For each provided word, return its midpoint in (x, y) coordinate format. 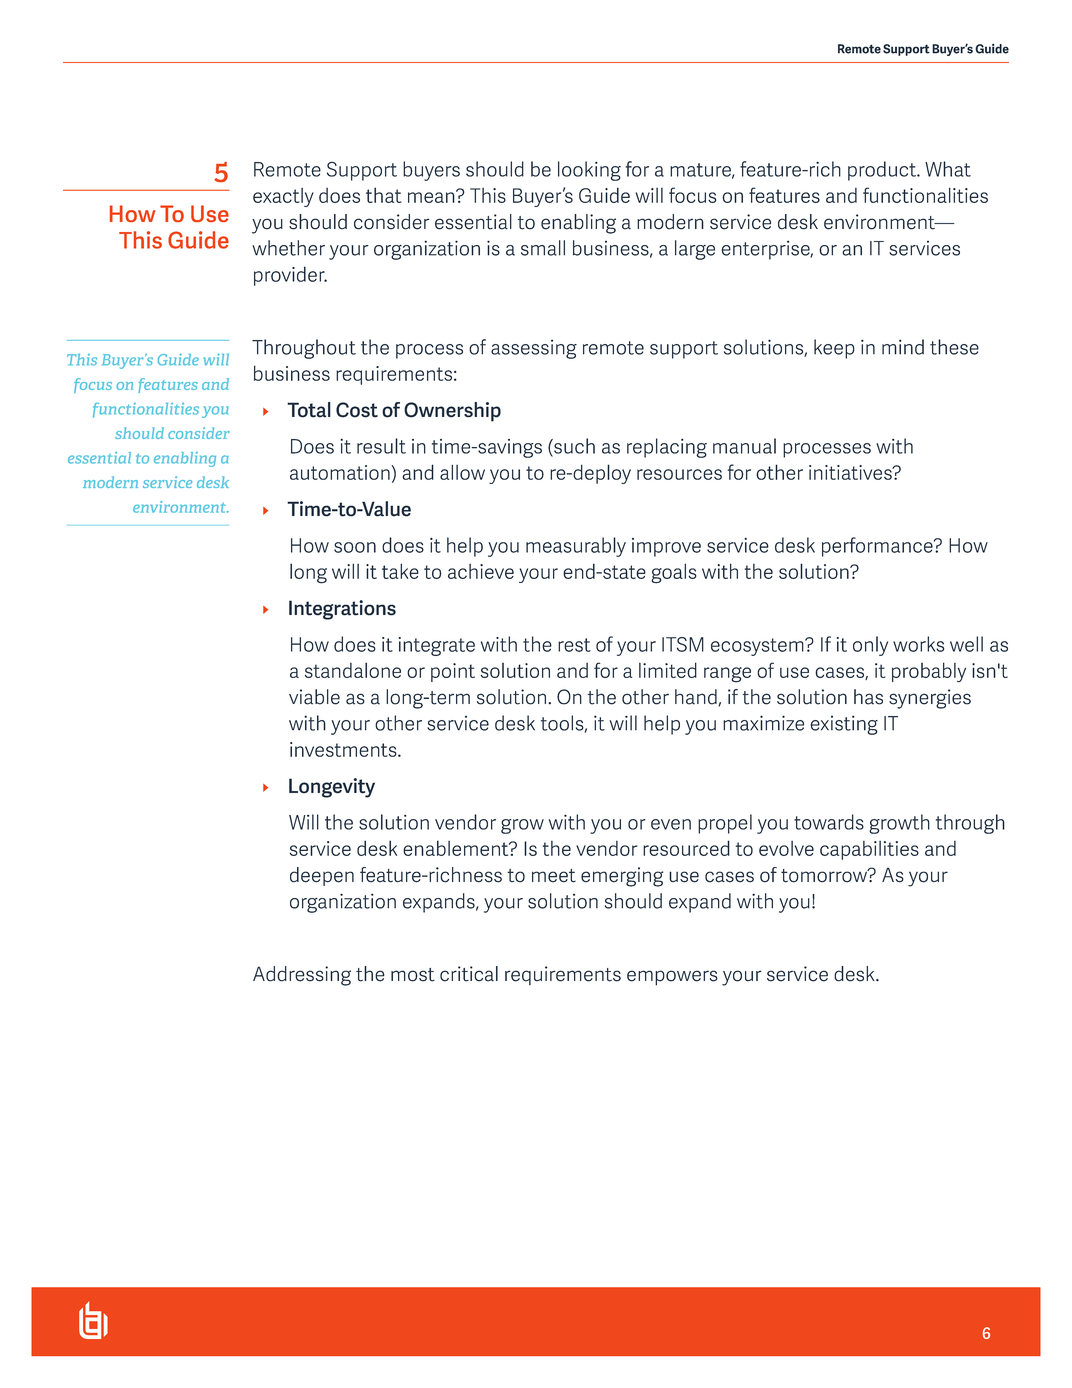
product (883, 171)
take (400, 571)
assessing (534, 349)
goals (674, 573)
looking (589, 171)
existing (844, 725)
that (384, 195)
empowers (672, 978)
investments (344, 749)
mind (903, 347)
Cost (357, 410)
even (671, 824)
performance (878, 547)
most (413, 975)
